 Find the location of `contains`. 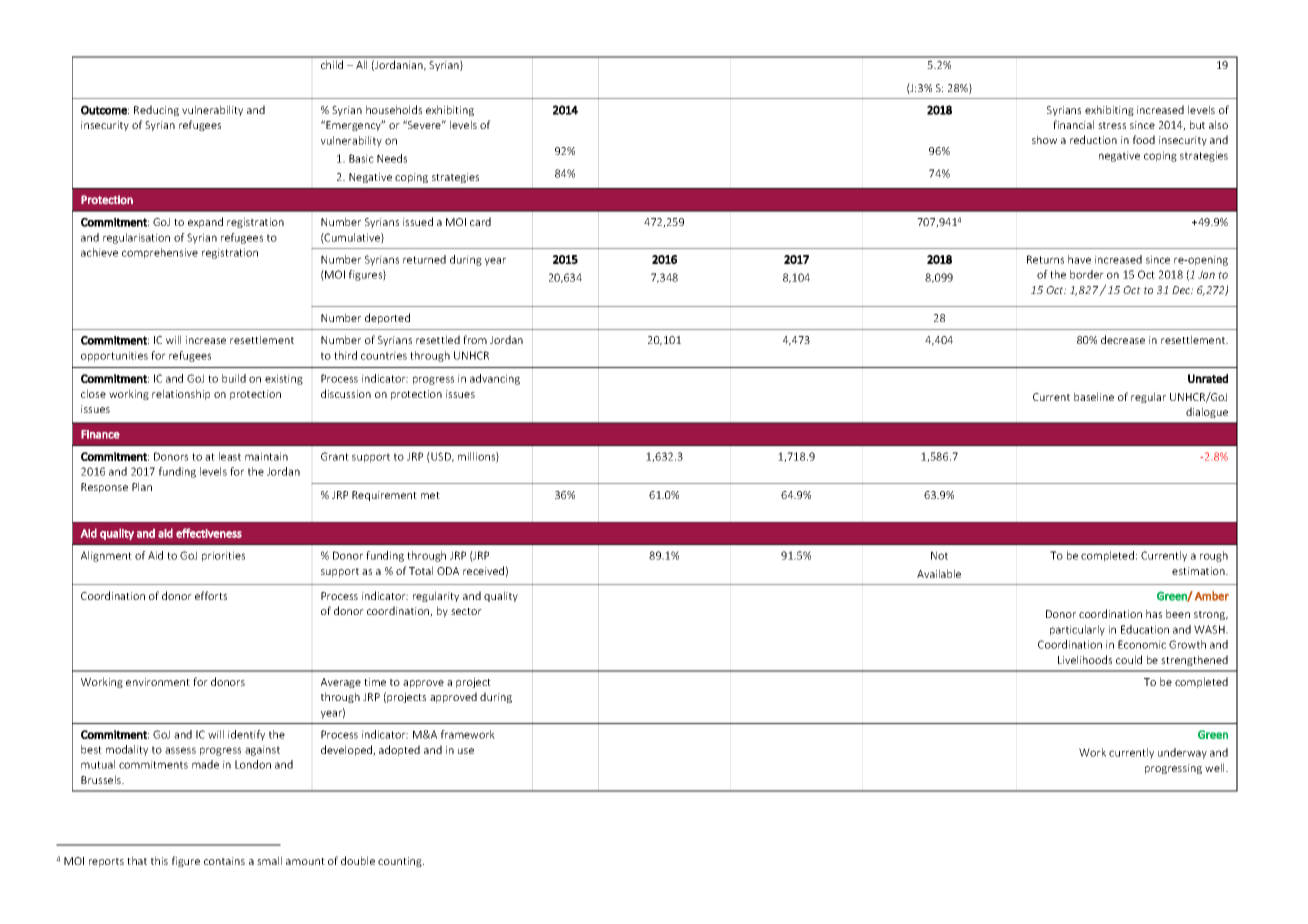

contains is located at coordinates (224, 861).
